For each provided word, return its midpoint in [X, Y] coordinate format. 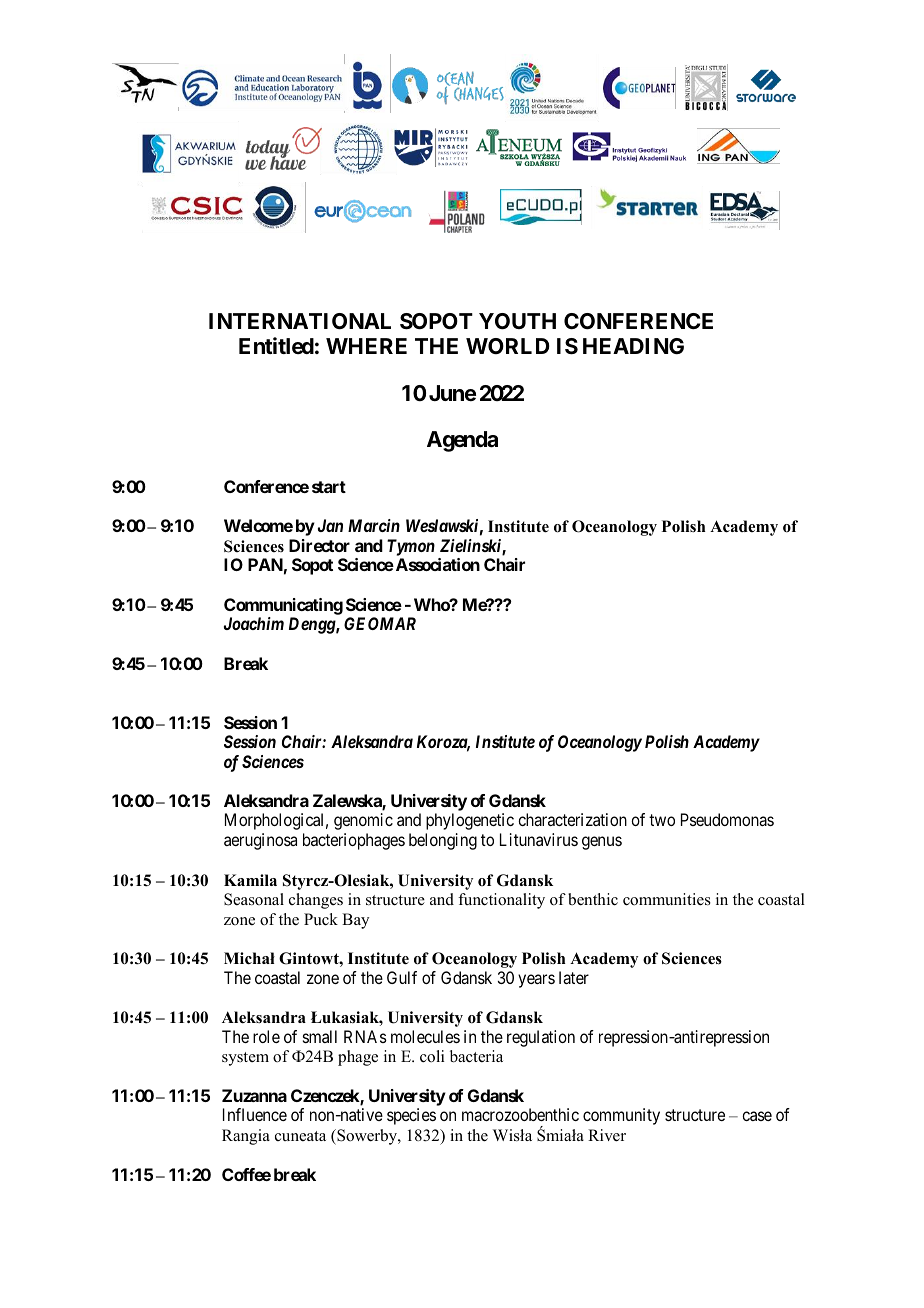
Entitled [276, 345]
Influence [255, 1114]
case [757, 1116]
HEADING [633, 346]
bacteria [476, 1056]
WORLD [508, 346]
